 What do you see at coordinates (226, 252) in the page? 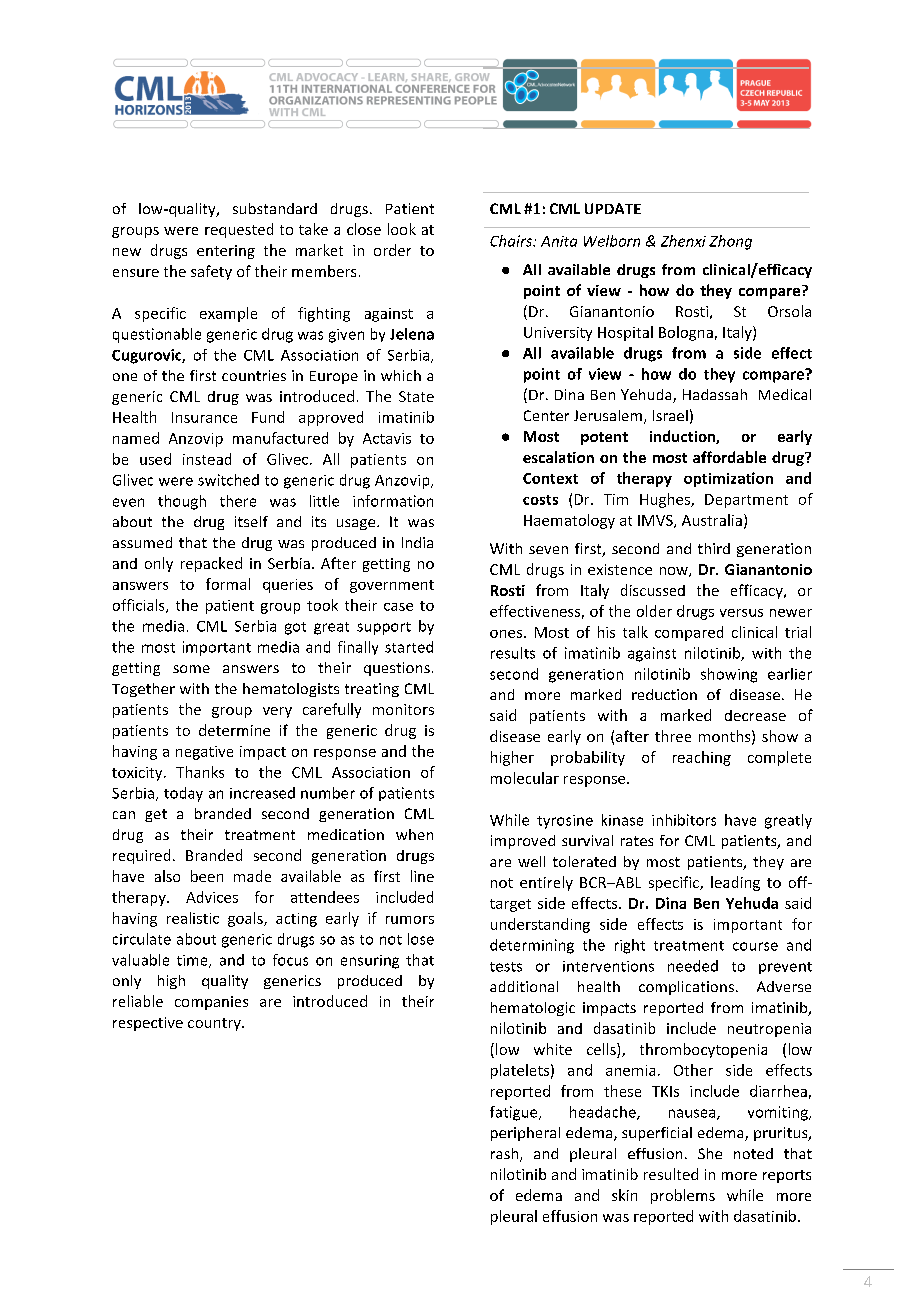
I see `entering` at bounding box center [226, 252].
